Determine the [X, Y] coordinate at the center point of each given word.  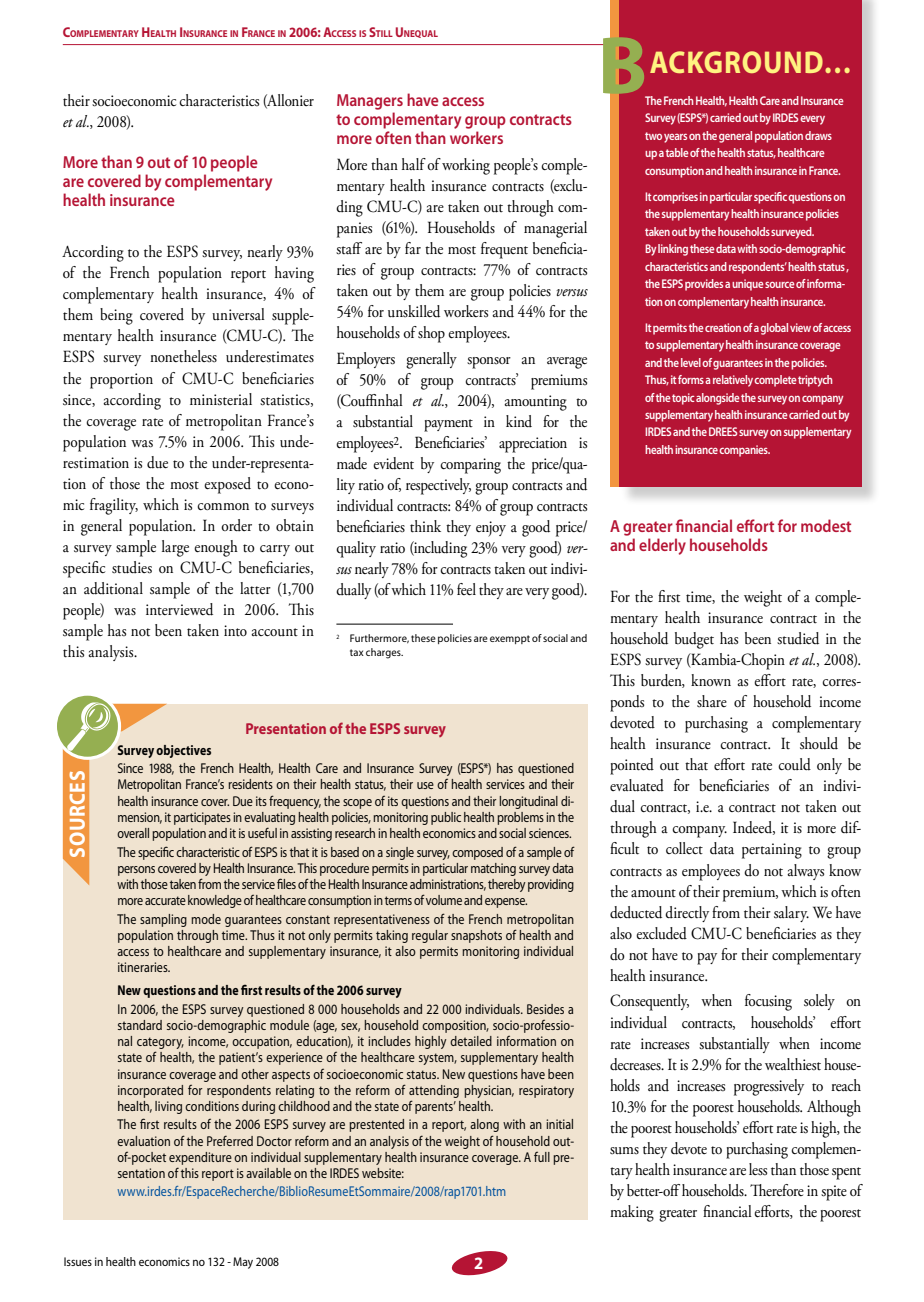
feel [466, 589]
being [116, 316]
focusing [768, 1002]
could [794, 764]
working [466, 166]
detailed [471, 1041]
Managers [370, 102]
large [175, 548]
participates [202, 818]
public [446, 818]
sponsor [489, 363]
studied [798, 638]
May [243, 1263]
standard [140, 1025]
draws [818, 135]
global [774, 329]
